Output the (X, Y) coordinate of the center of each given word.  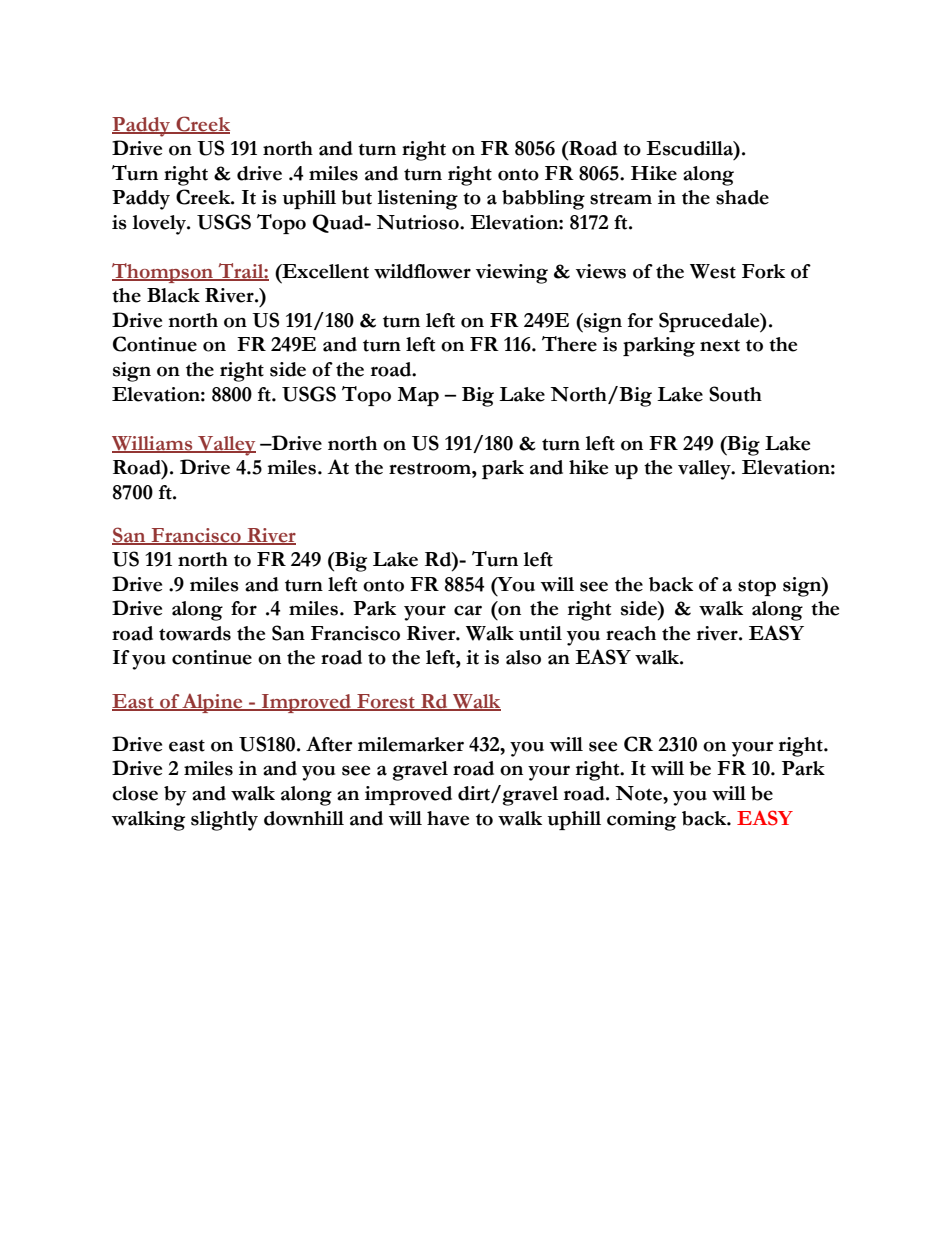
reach (631, 633)
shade (742, 197)
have (448, 818)
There (569, 344)
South (735, 394)
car (468, 610)
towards (195, 633)
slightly (224, 821)
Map (418, 396)
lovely (160, 225)
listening (417, 200)
